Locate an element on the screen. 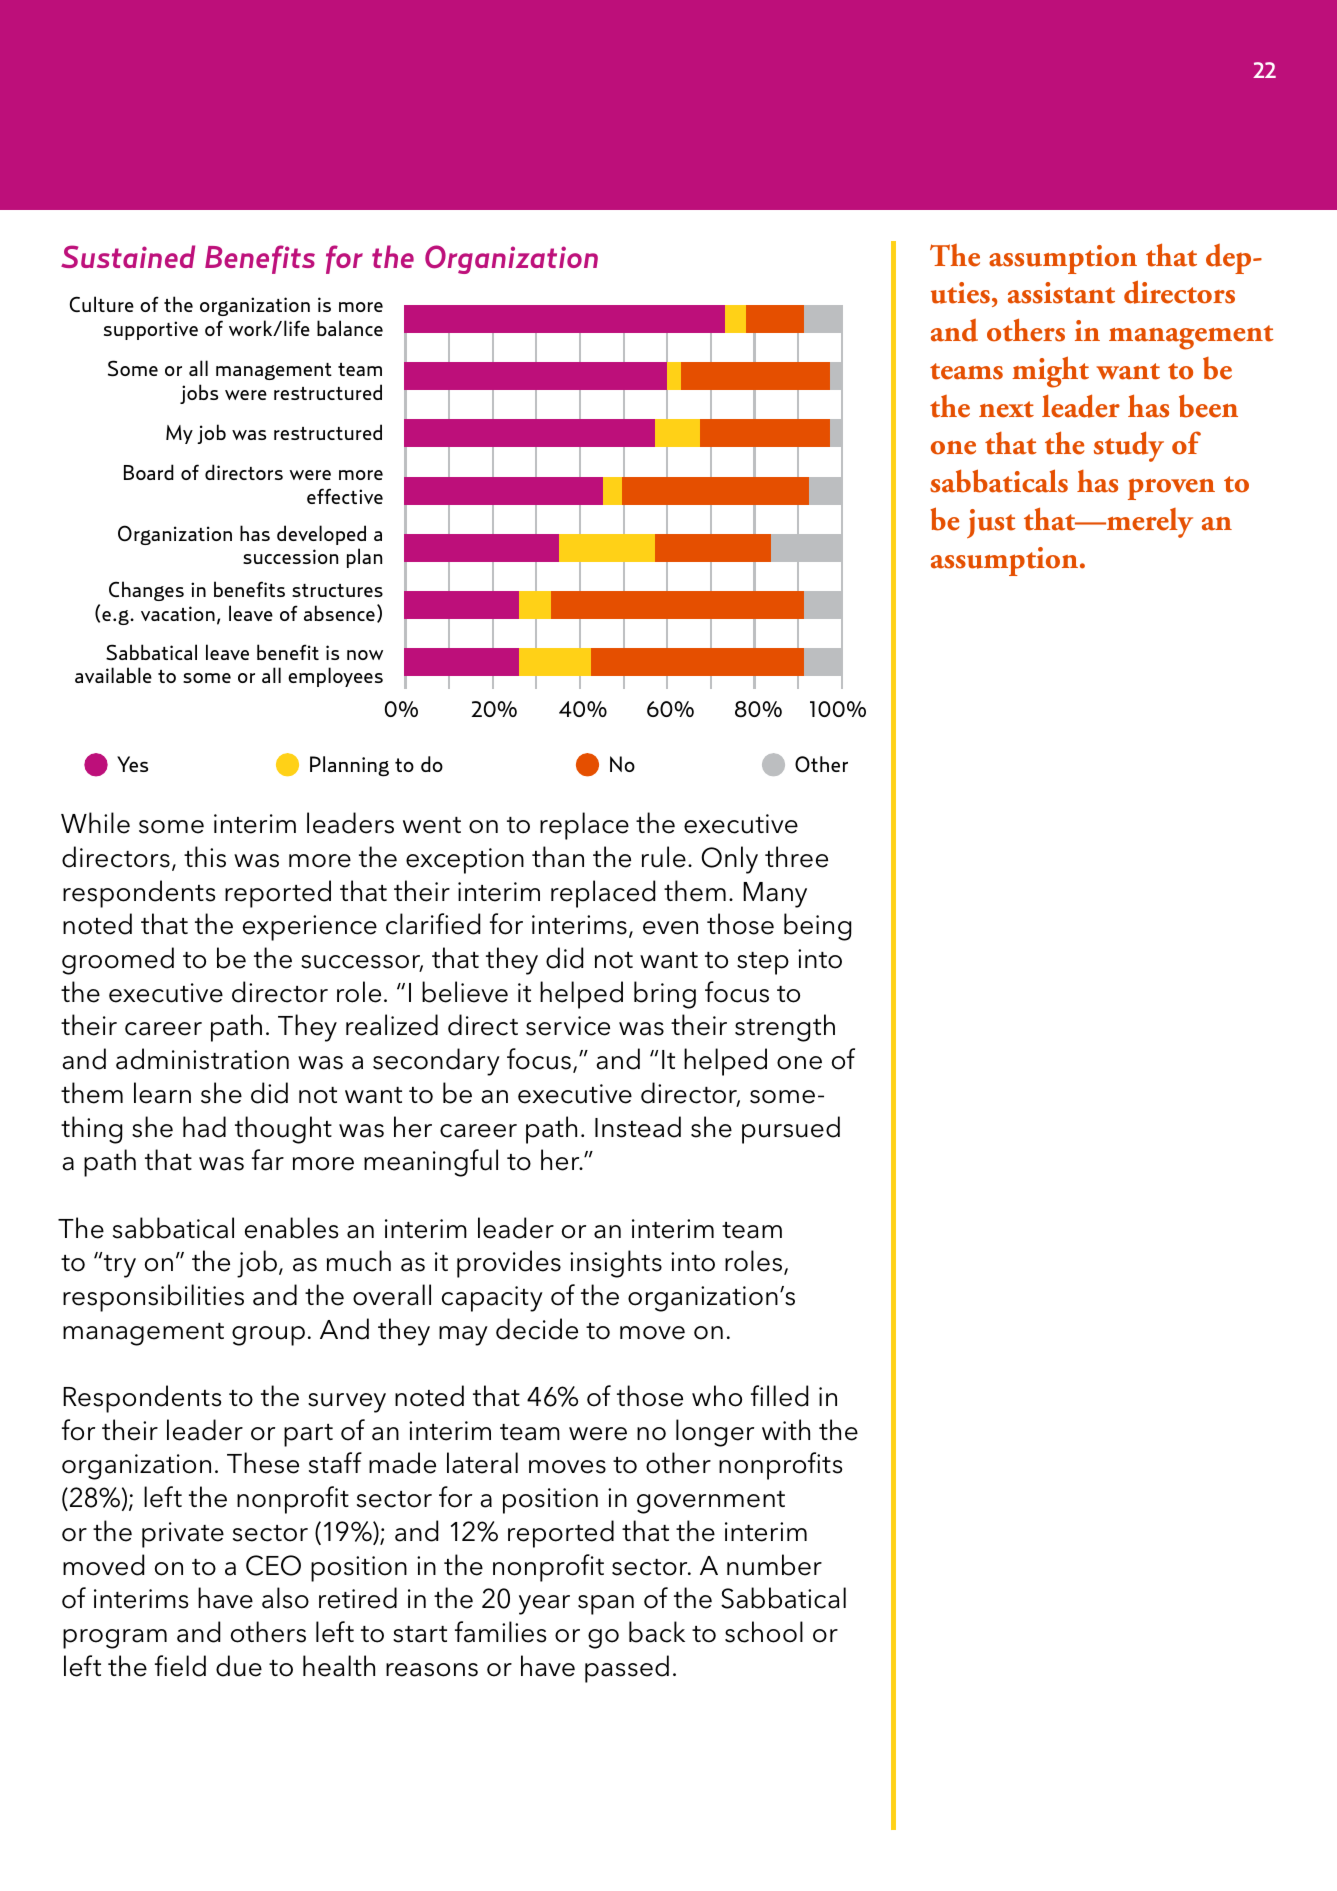  might is located at coordinates (1050, 372).
